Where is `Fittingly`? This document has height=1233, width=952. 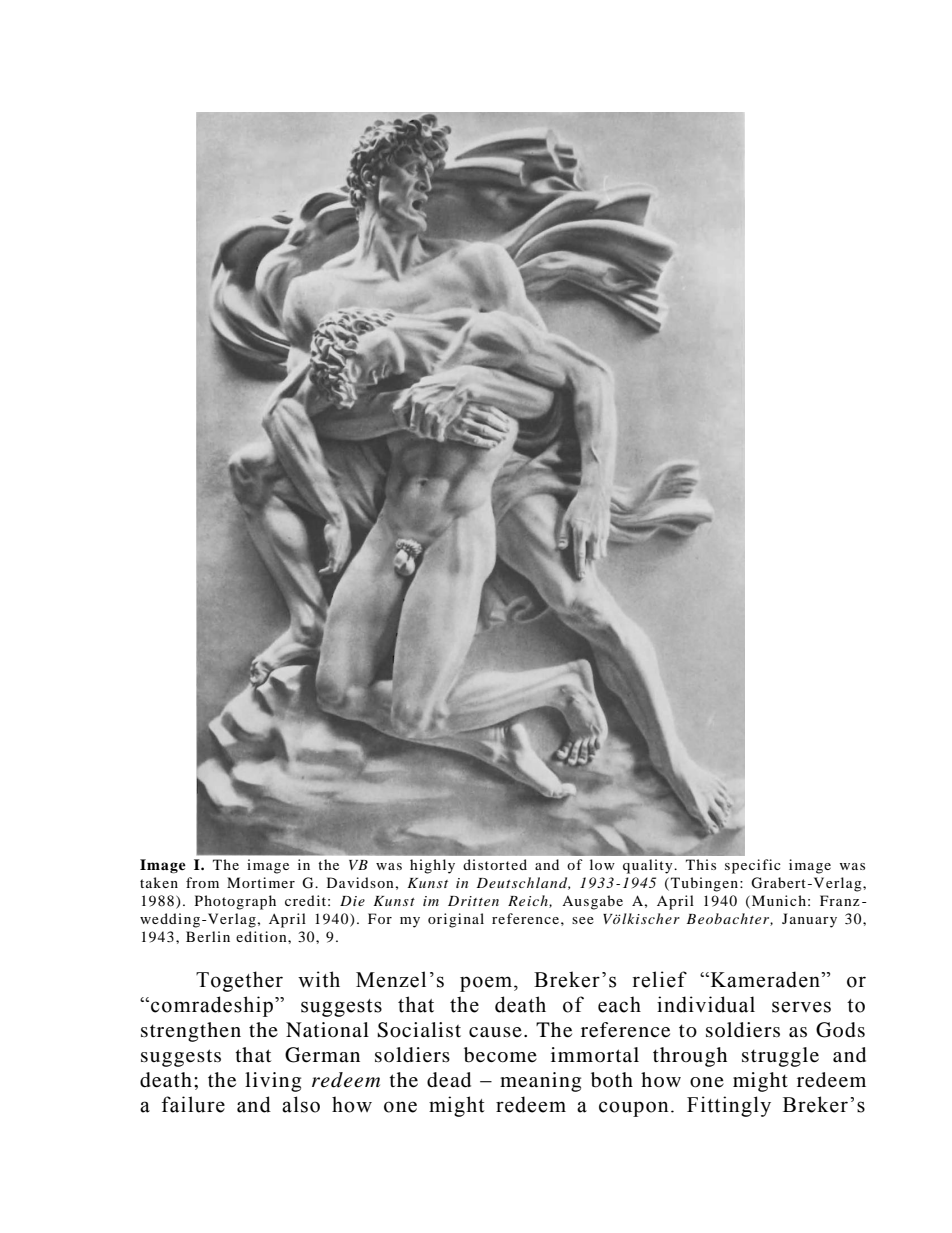
Fittingly is located at coordinates (729, 1106).
